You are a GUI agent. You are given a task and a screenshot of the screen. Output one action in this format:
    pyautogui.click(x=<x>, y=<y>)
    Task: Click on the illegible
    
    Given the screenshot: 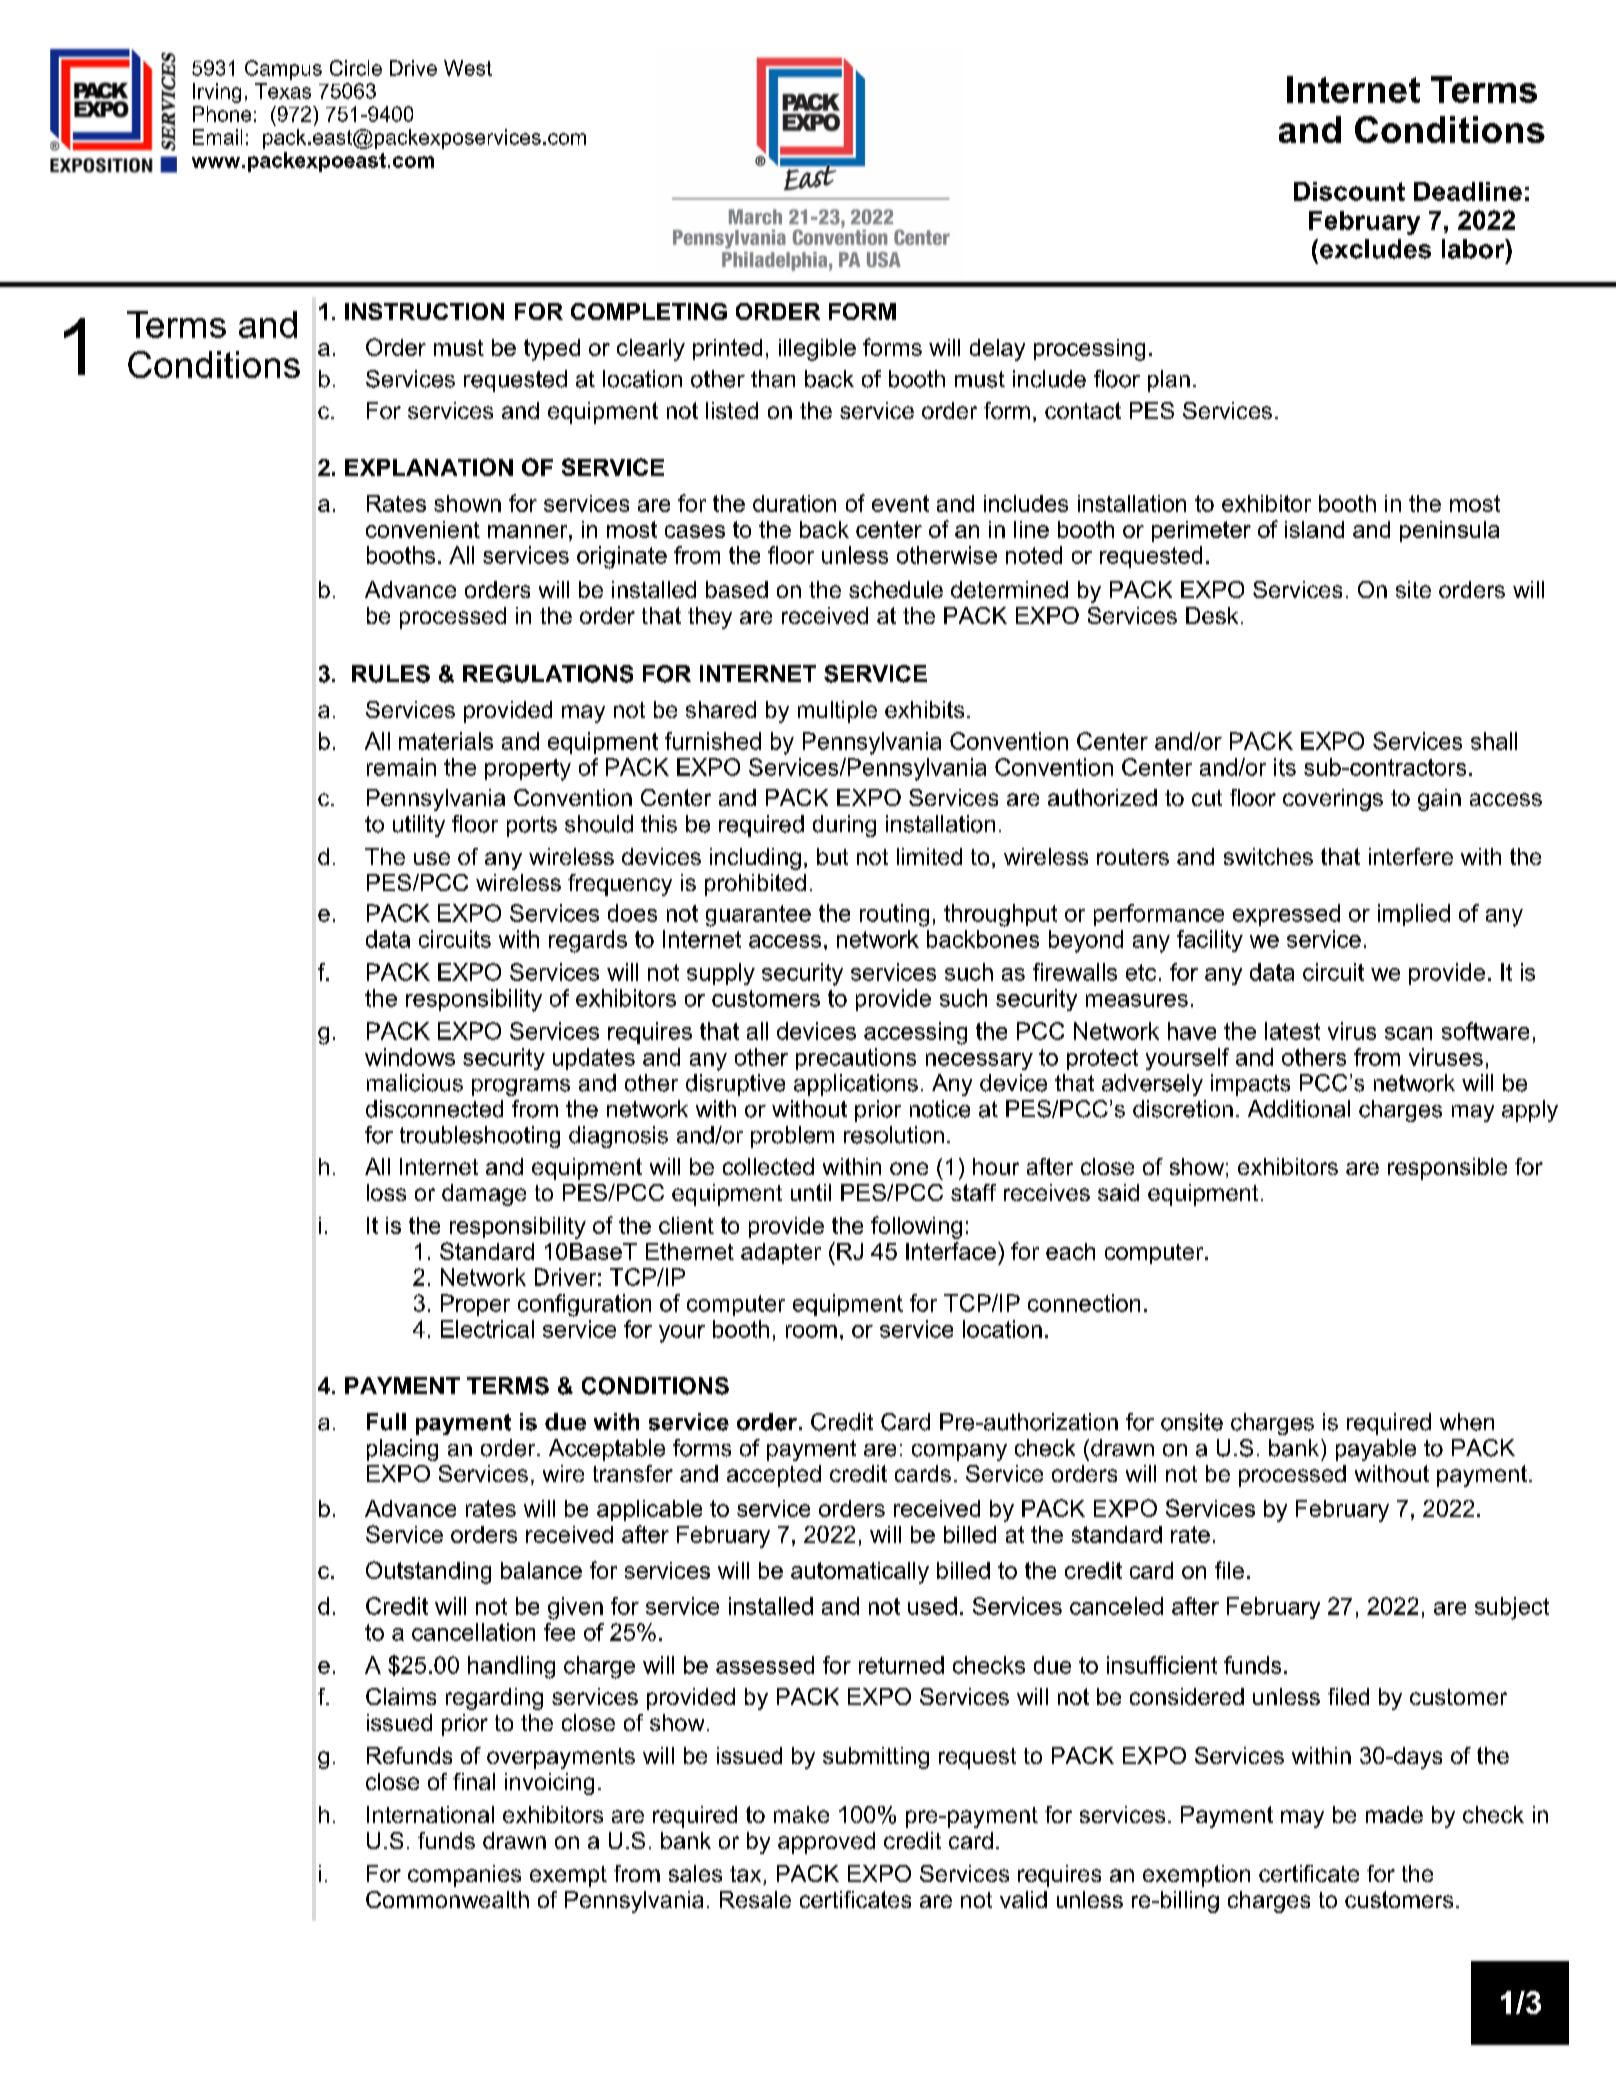 What is the action you would take?
    pyautogui.click(x=817, y=350)
